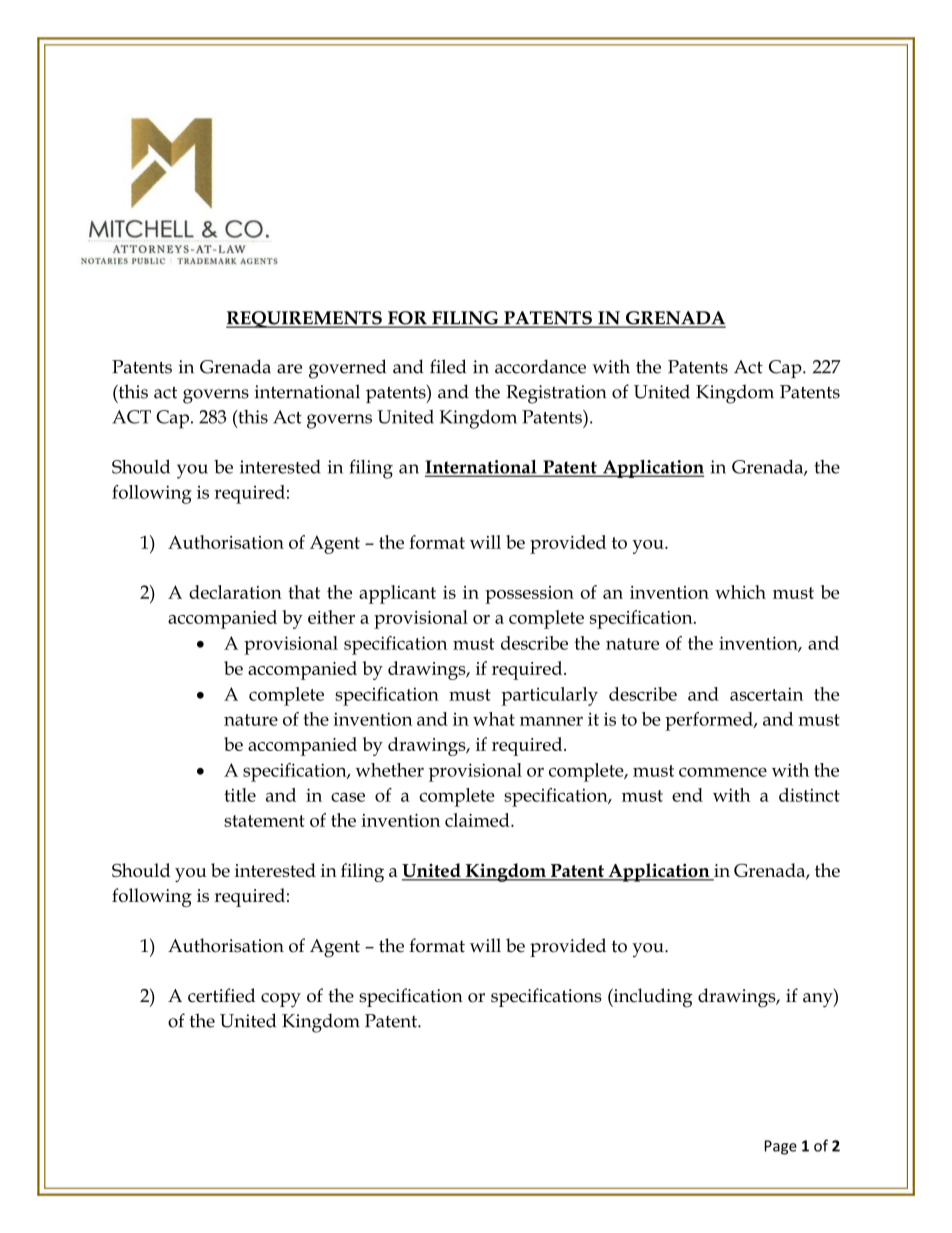 This screenshot has height=1233, width=952. Describe the element at coordinates (281, 1000) in the screenshot. I see `copy` at that location.
